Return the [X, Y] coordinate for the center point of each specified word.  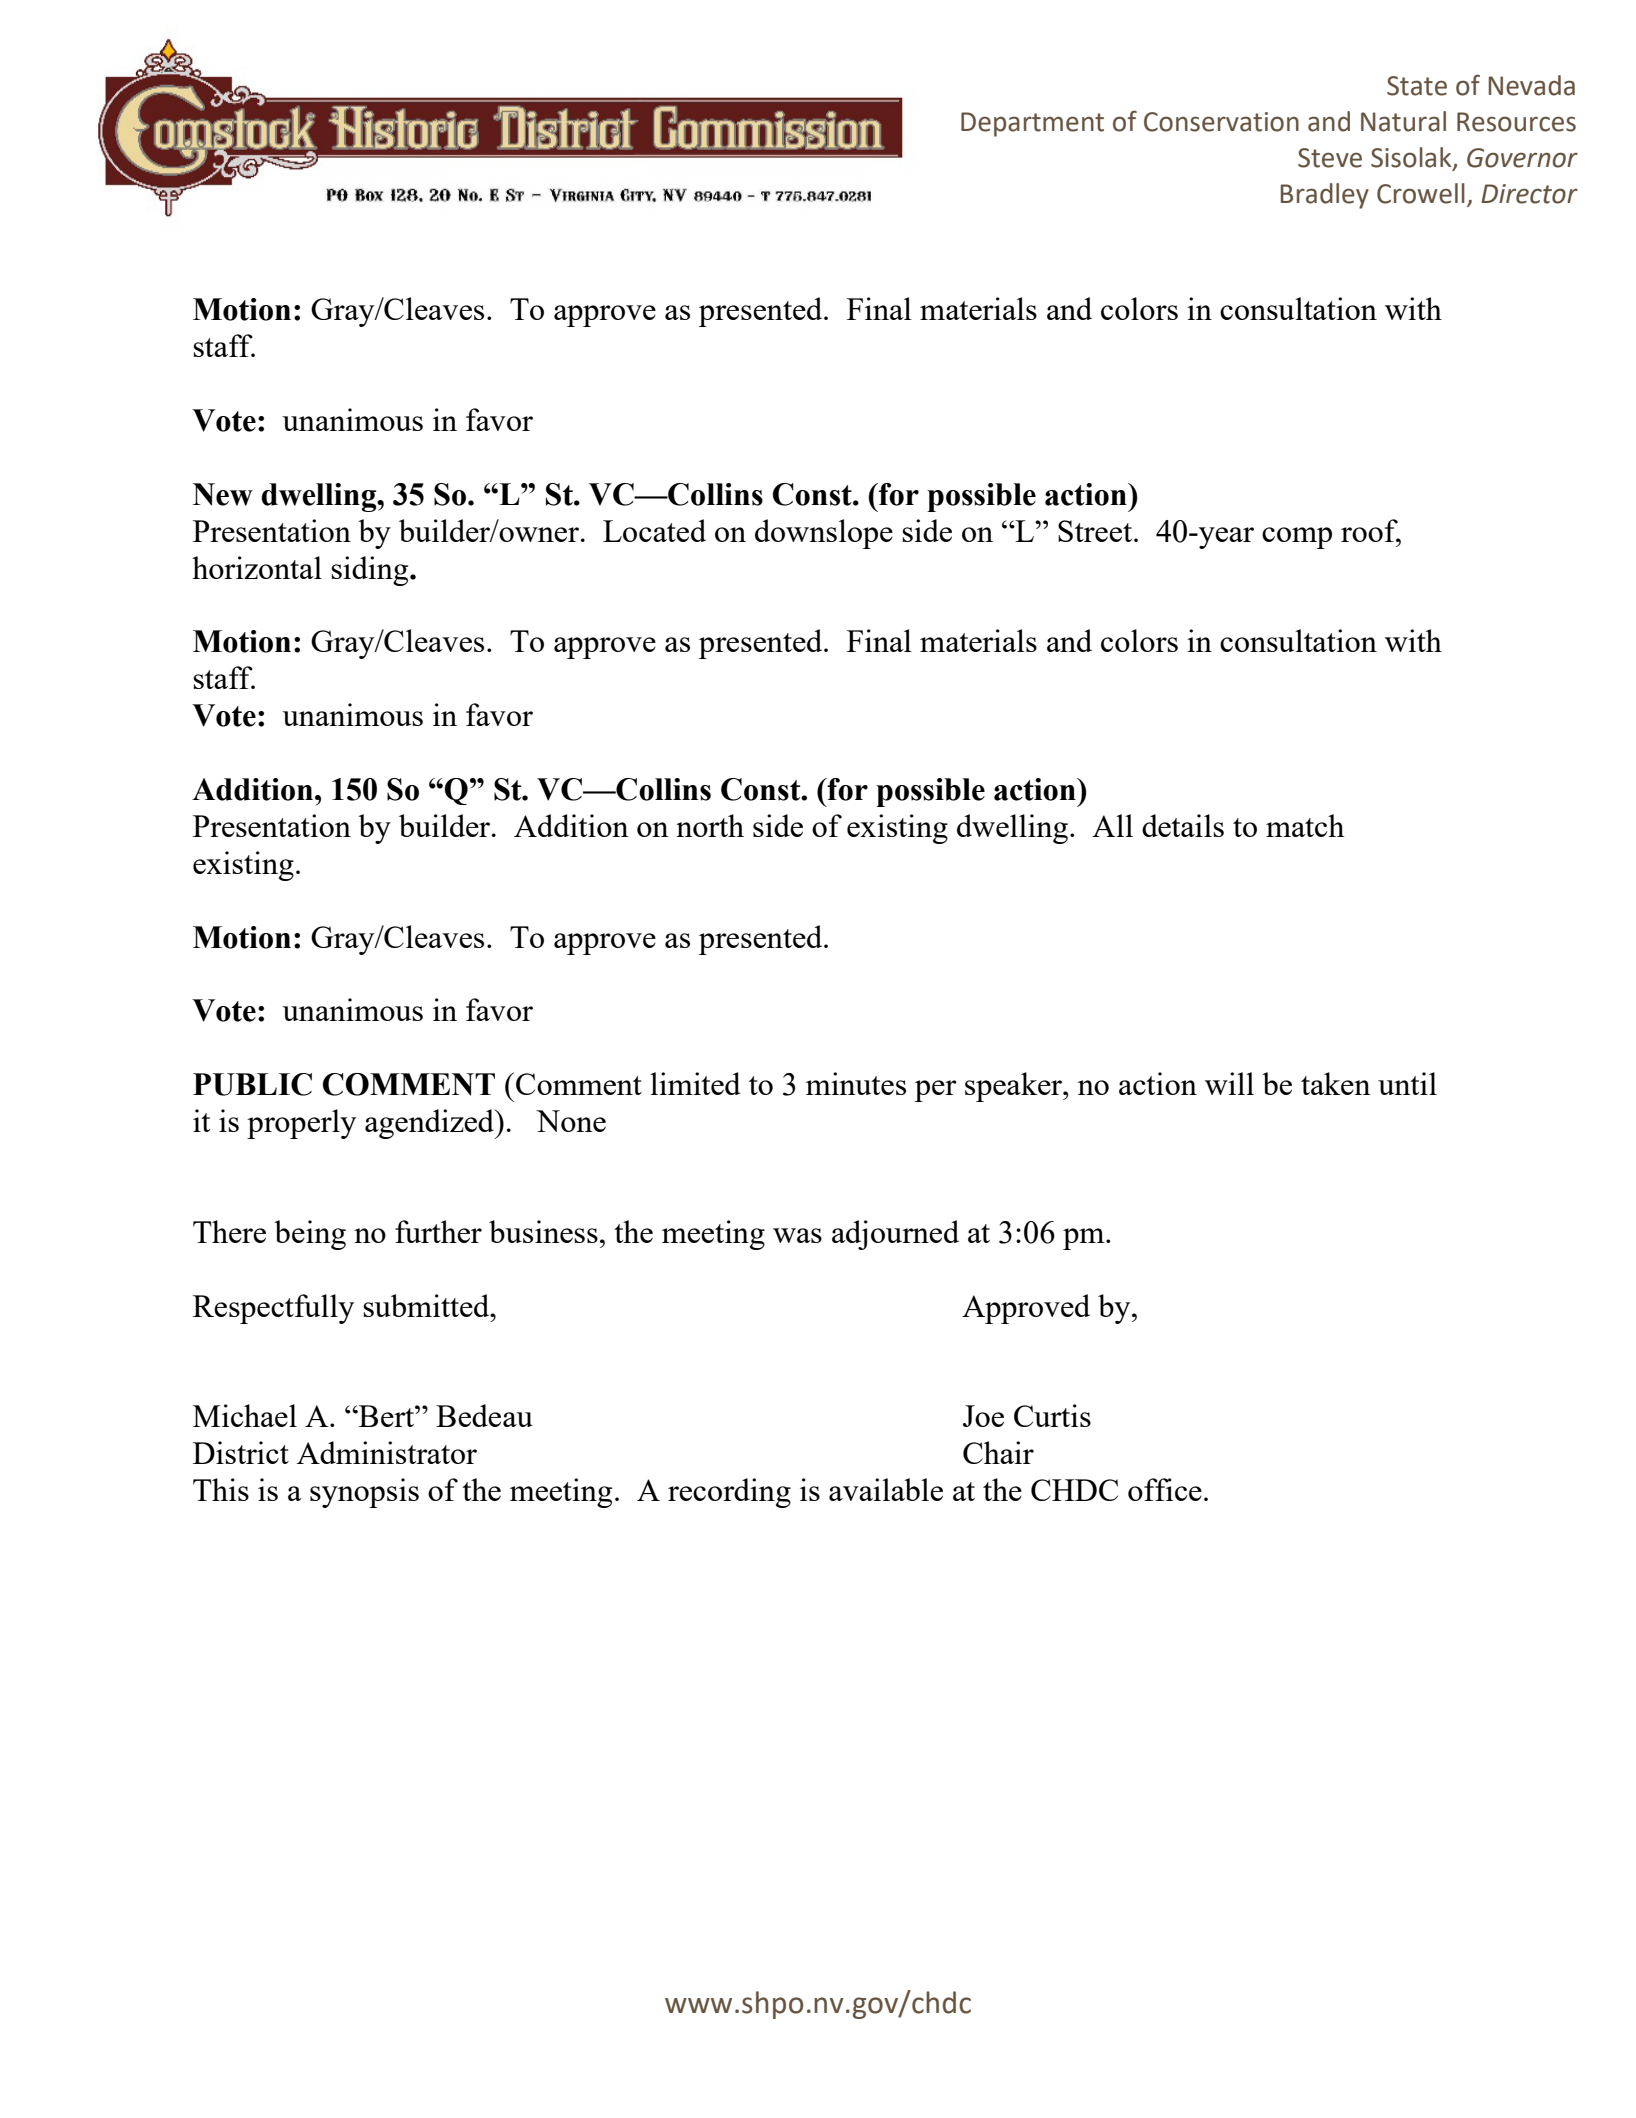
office [1165, 1489]
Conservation [1221, 122]
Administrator [387, 1452]
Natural [1403, 121]
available [886, 1489]
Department [1032, 124]
